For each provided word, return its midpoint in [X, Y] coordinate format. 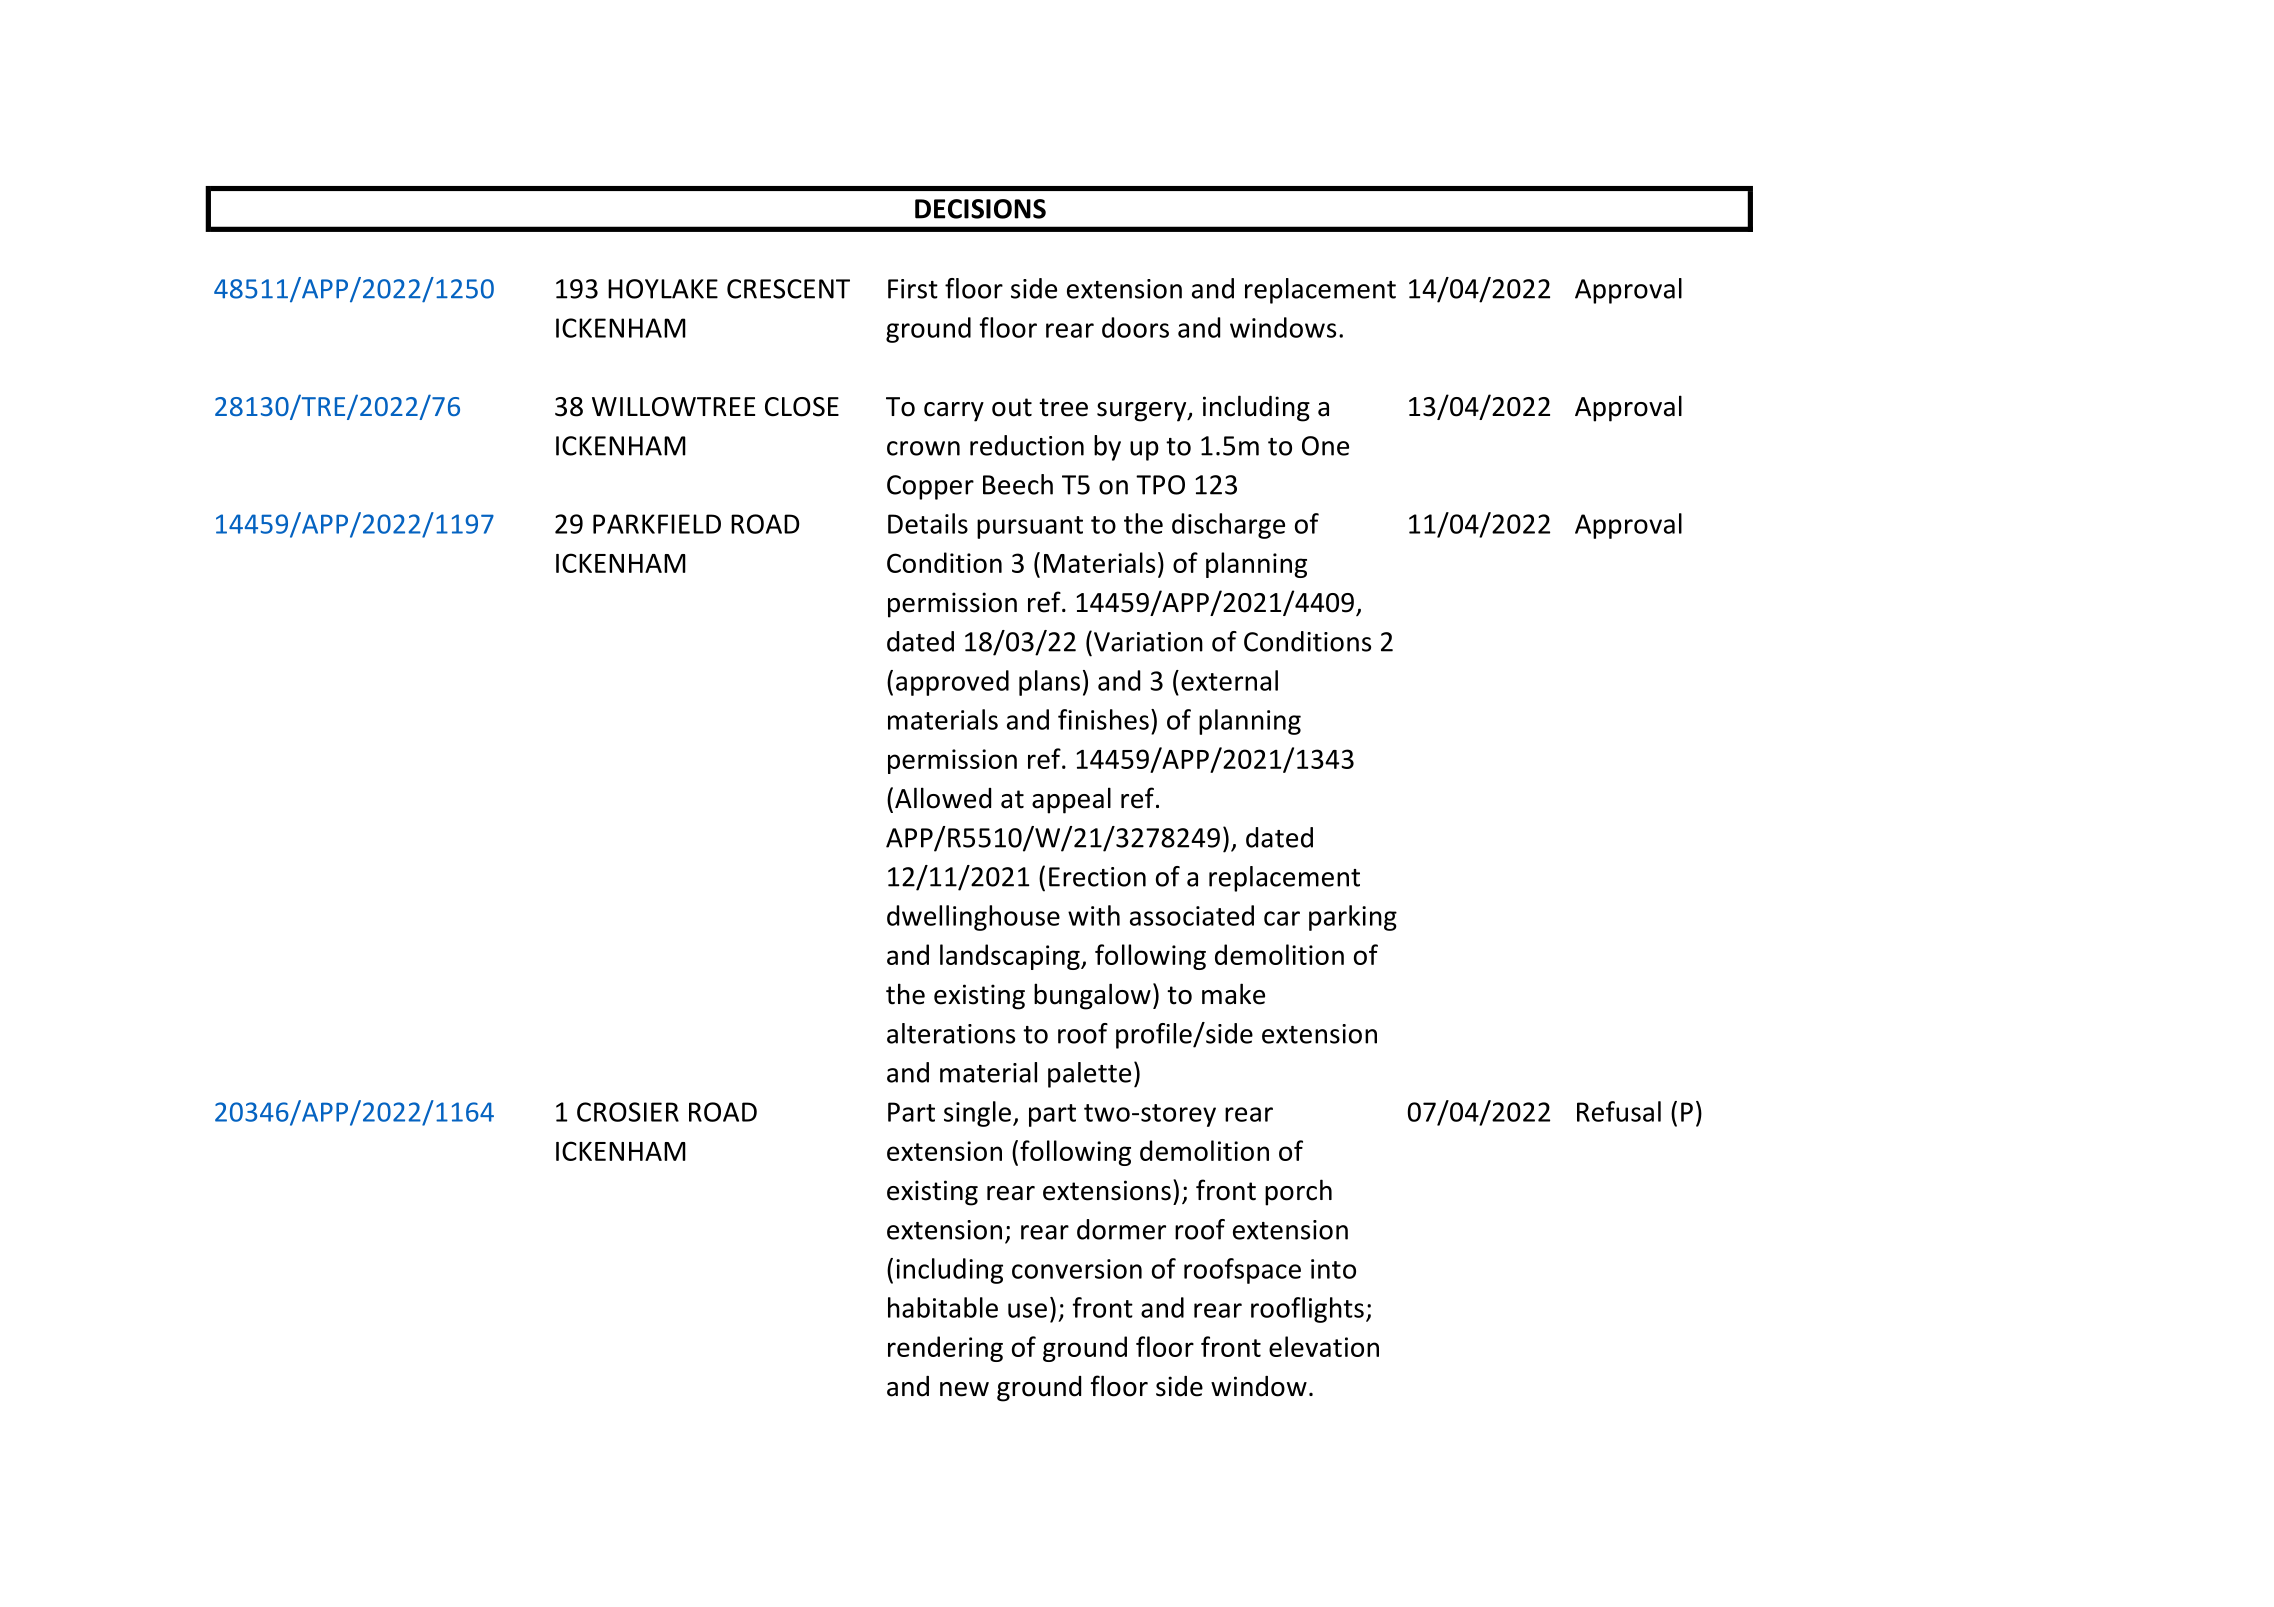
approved [952, 683]
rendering [945, 1349]
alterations [951, 1033]
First [913, 289]
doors [1135, 327]
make [1233, 994]
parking [1353, 918]
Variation [1147, 641]
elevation [1324, 1346]
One [1325, 446]
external [1229, 680]
